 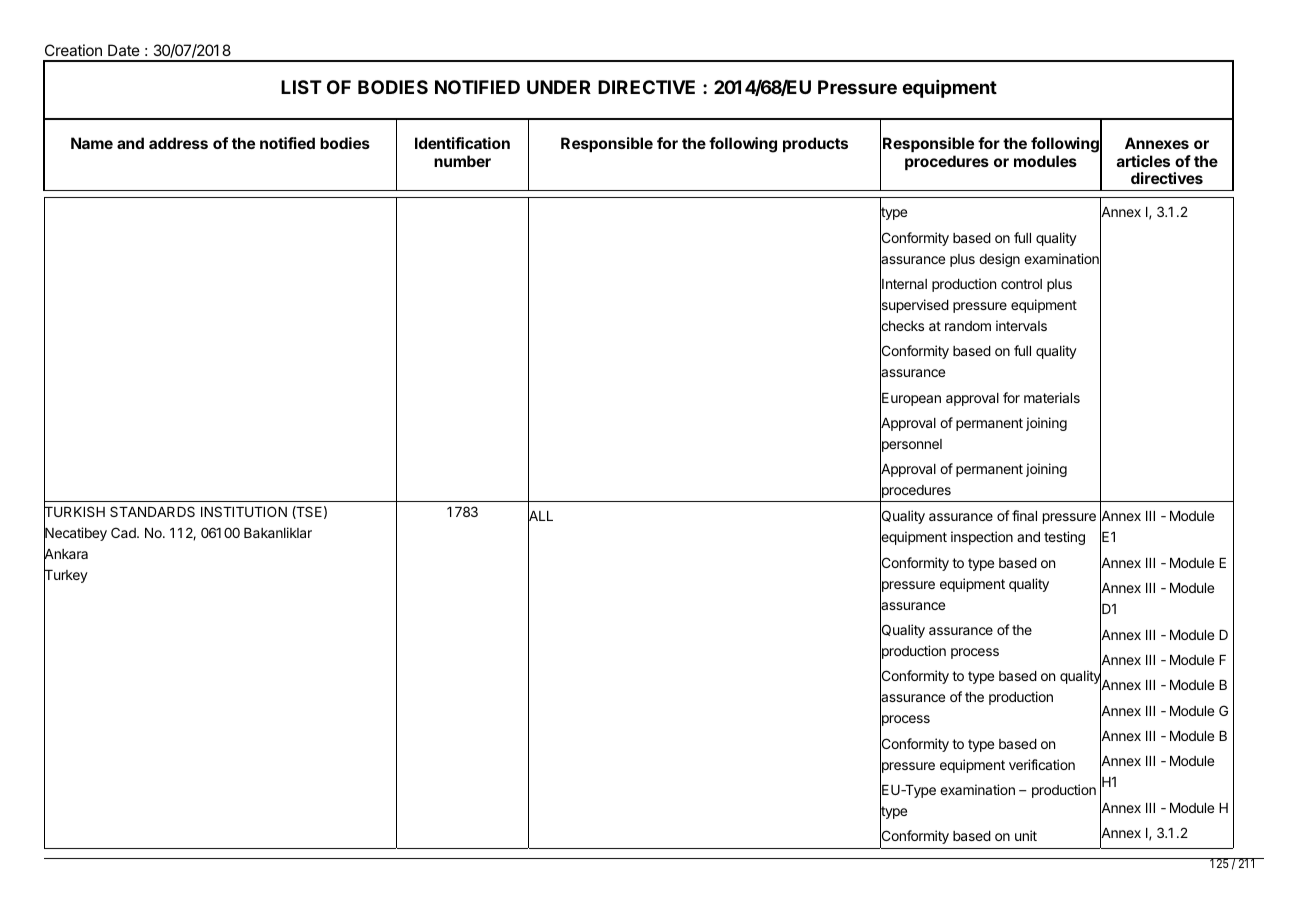 What do you see at coordinates (1026, 835) in the screenshot?
I see `unit` at bounding box center [1026, 835].
